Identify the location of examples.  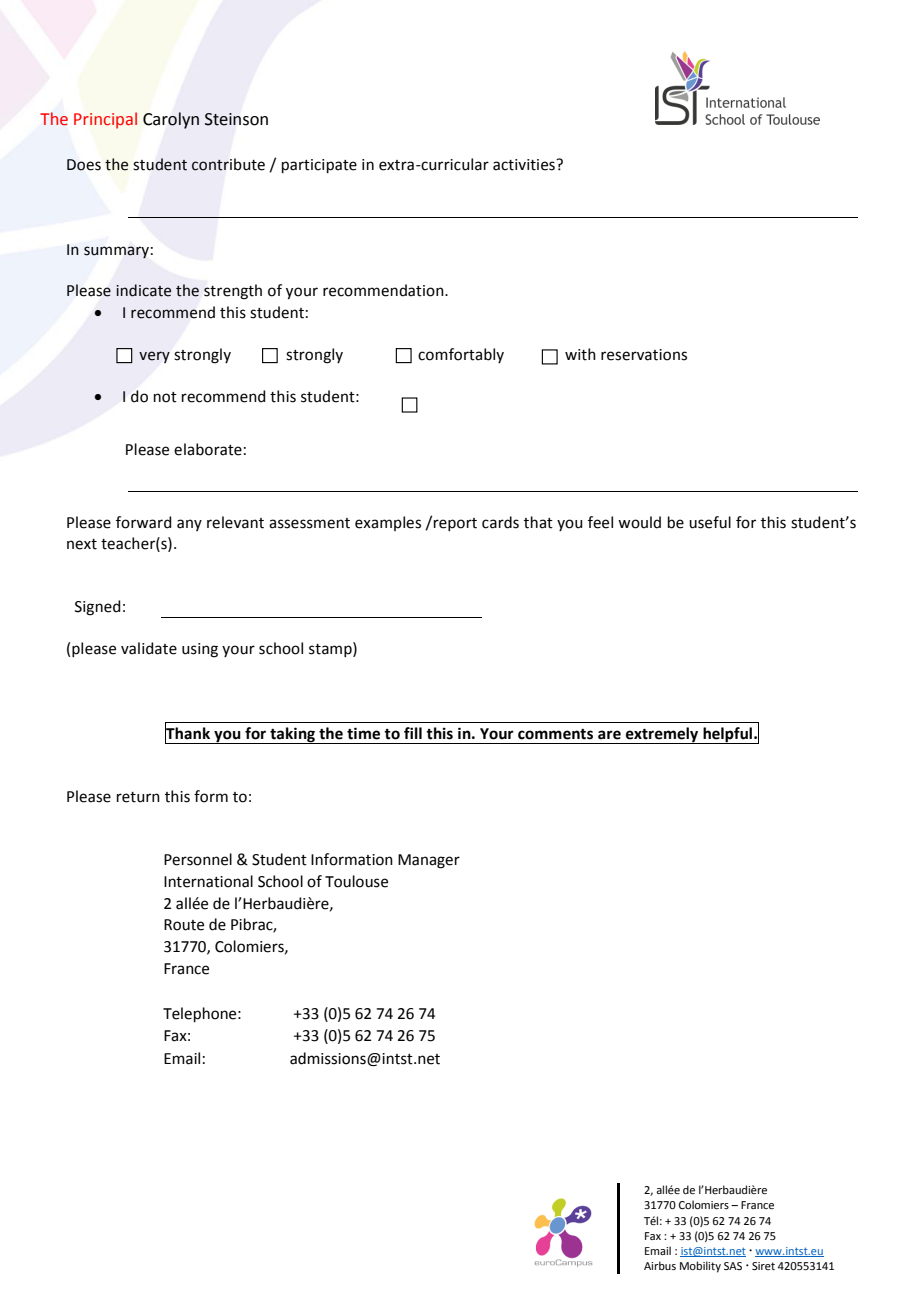
(388, 523).
